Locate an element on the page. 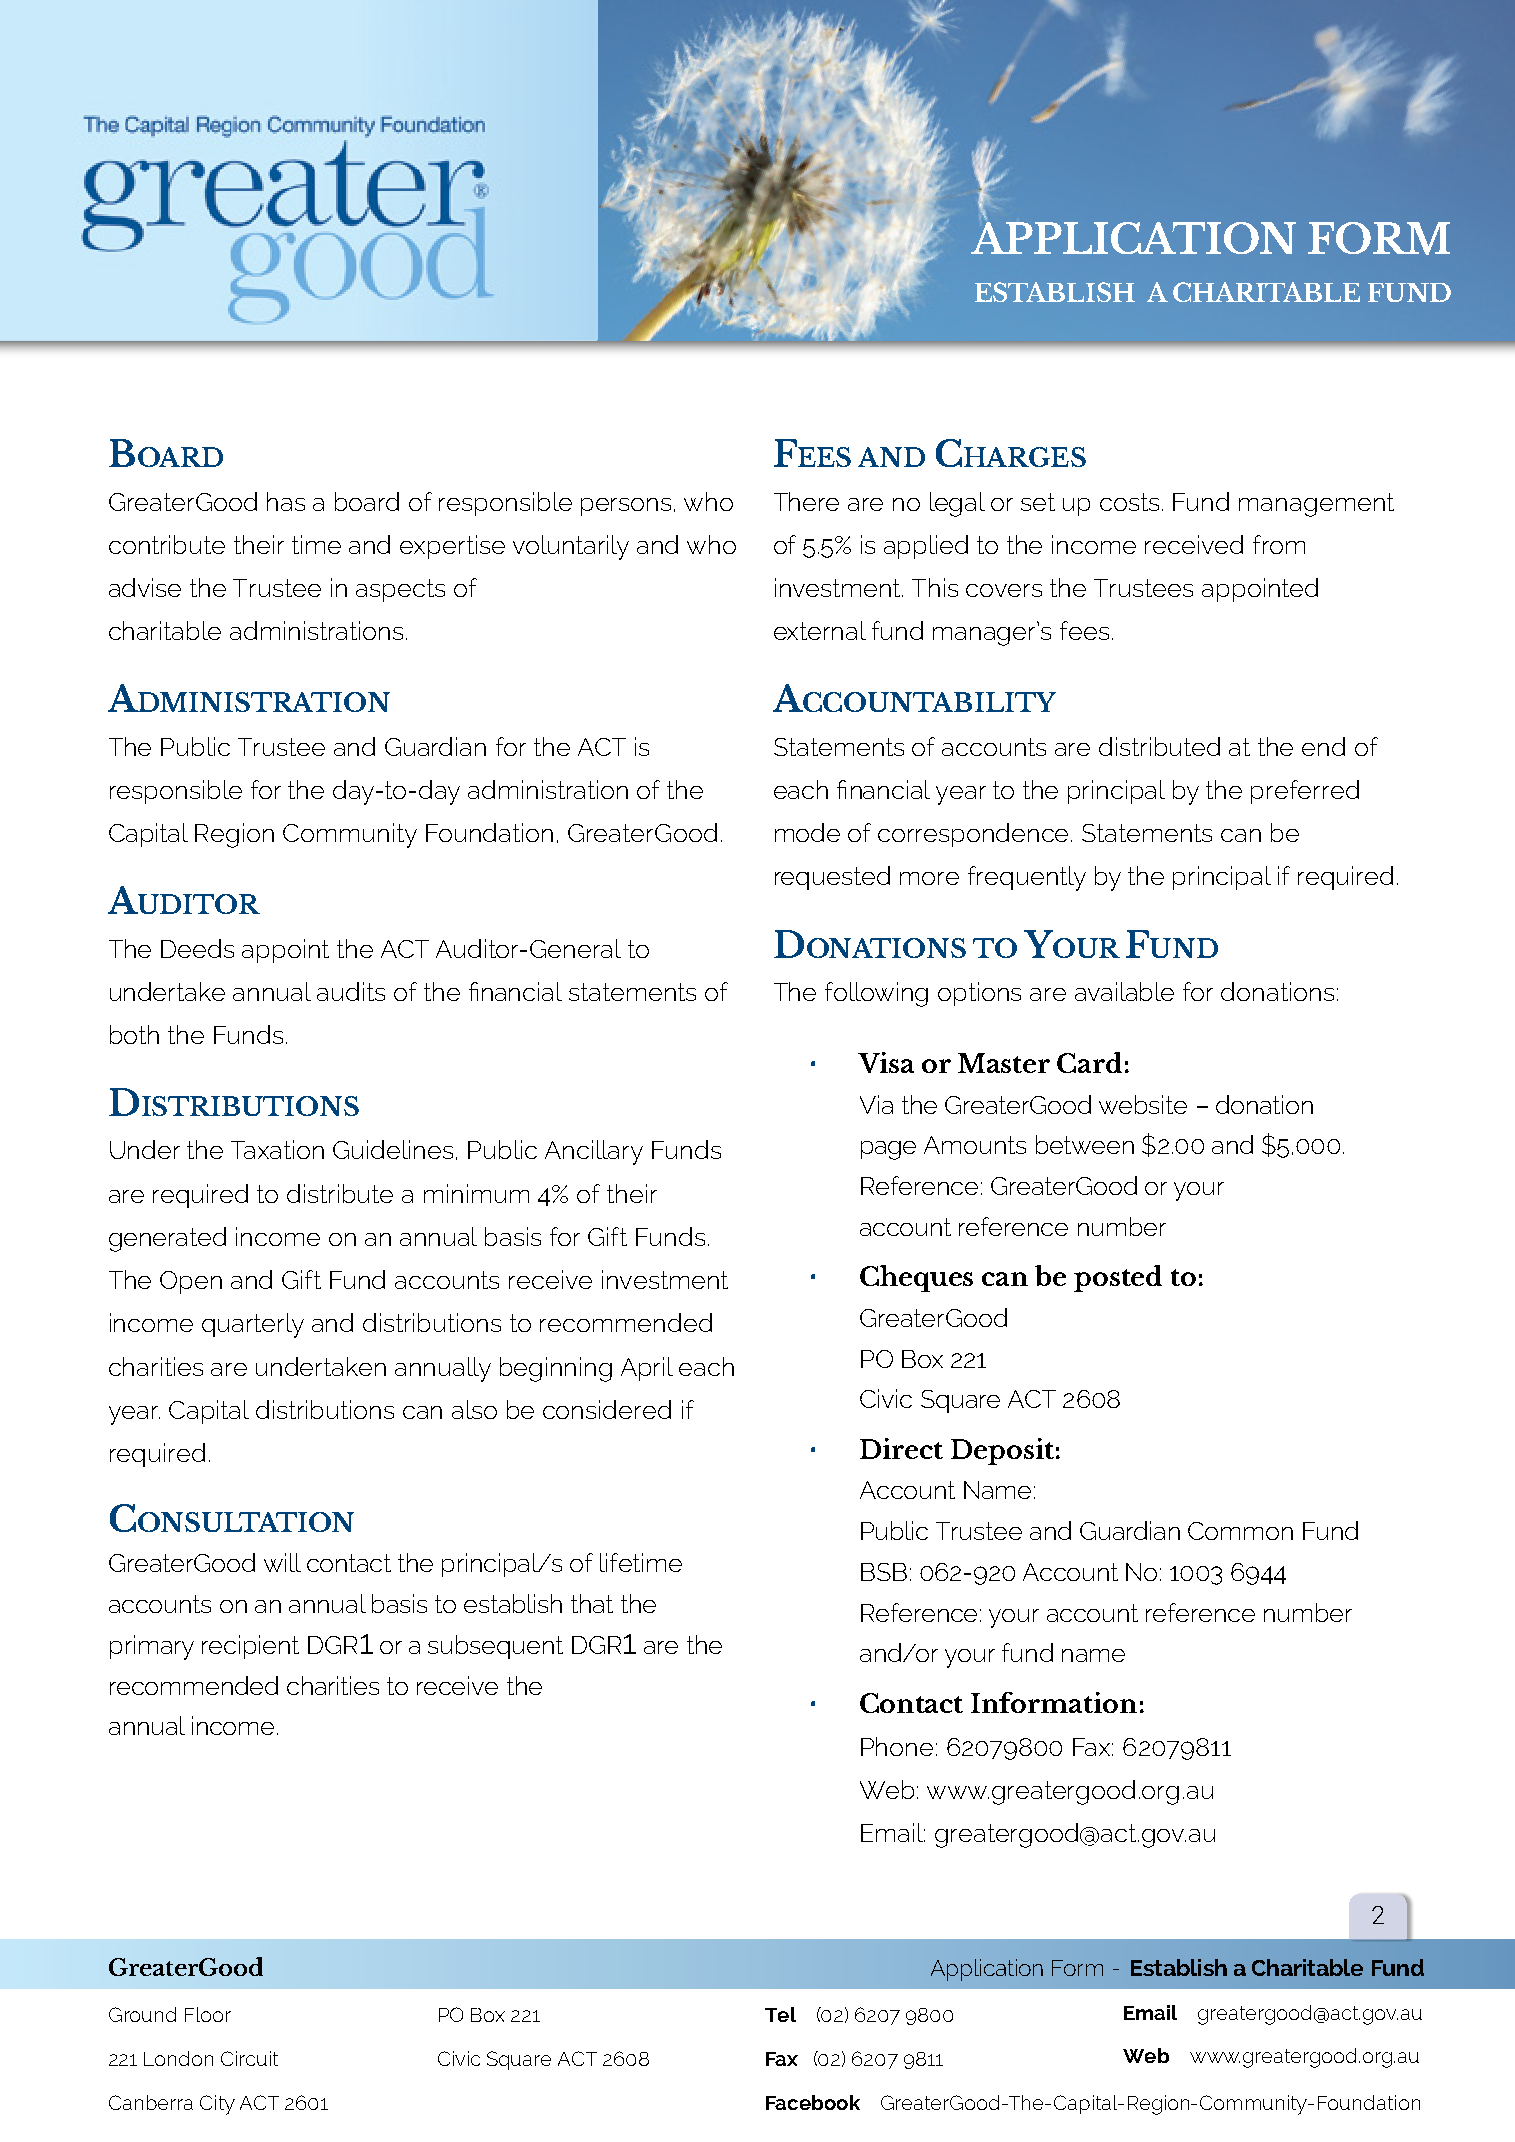 The width and height of the page is (1515, 2142). requested is located at coordinates (832, 878).
